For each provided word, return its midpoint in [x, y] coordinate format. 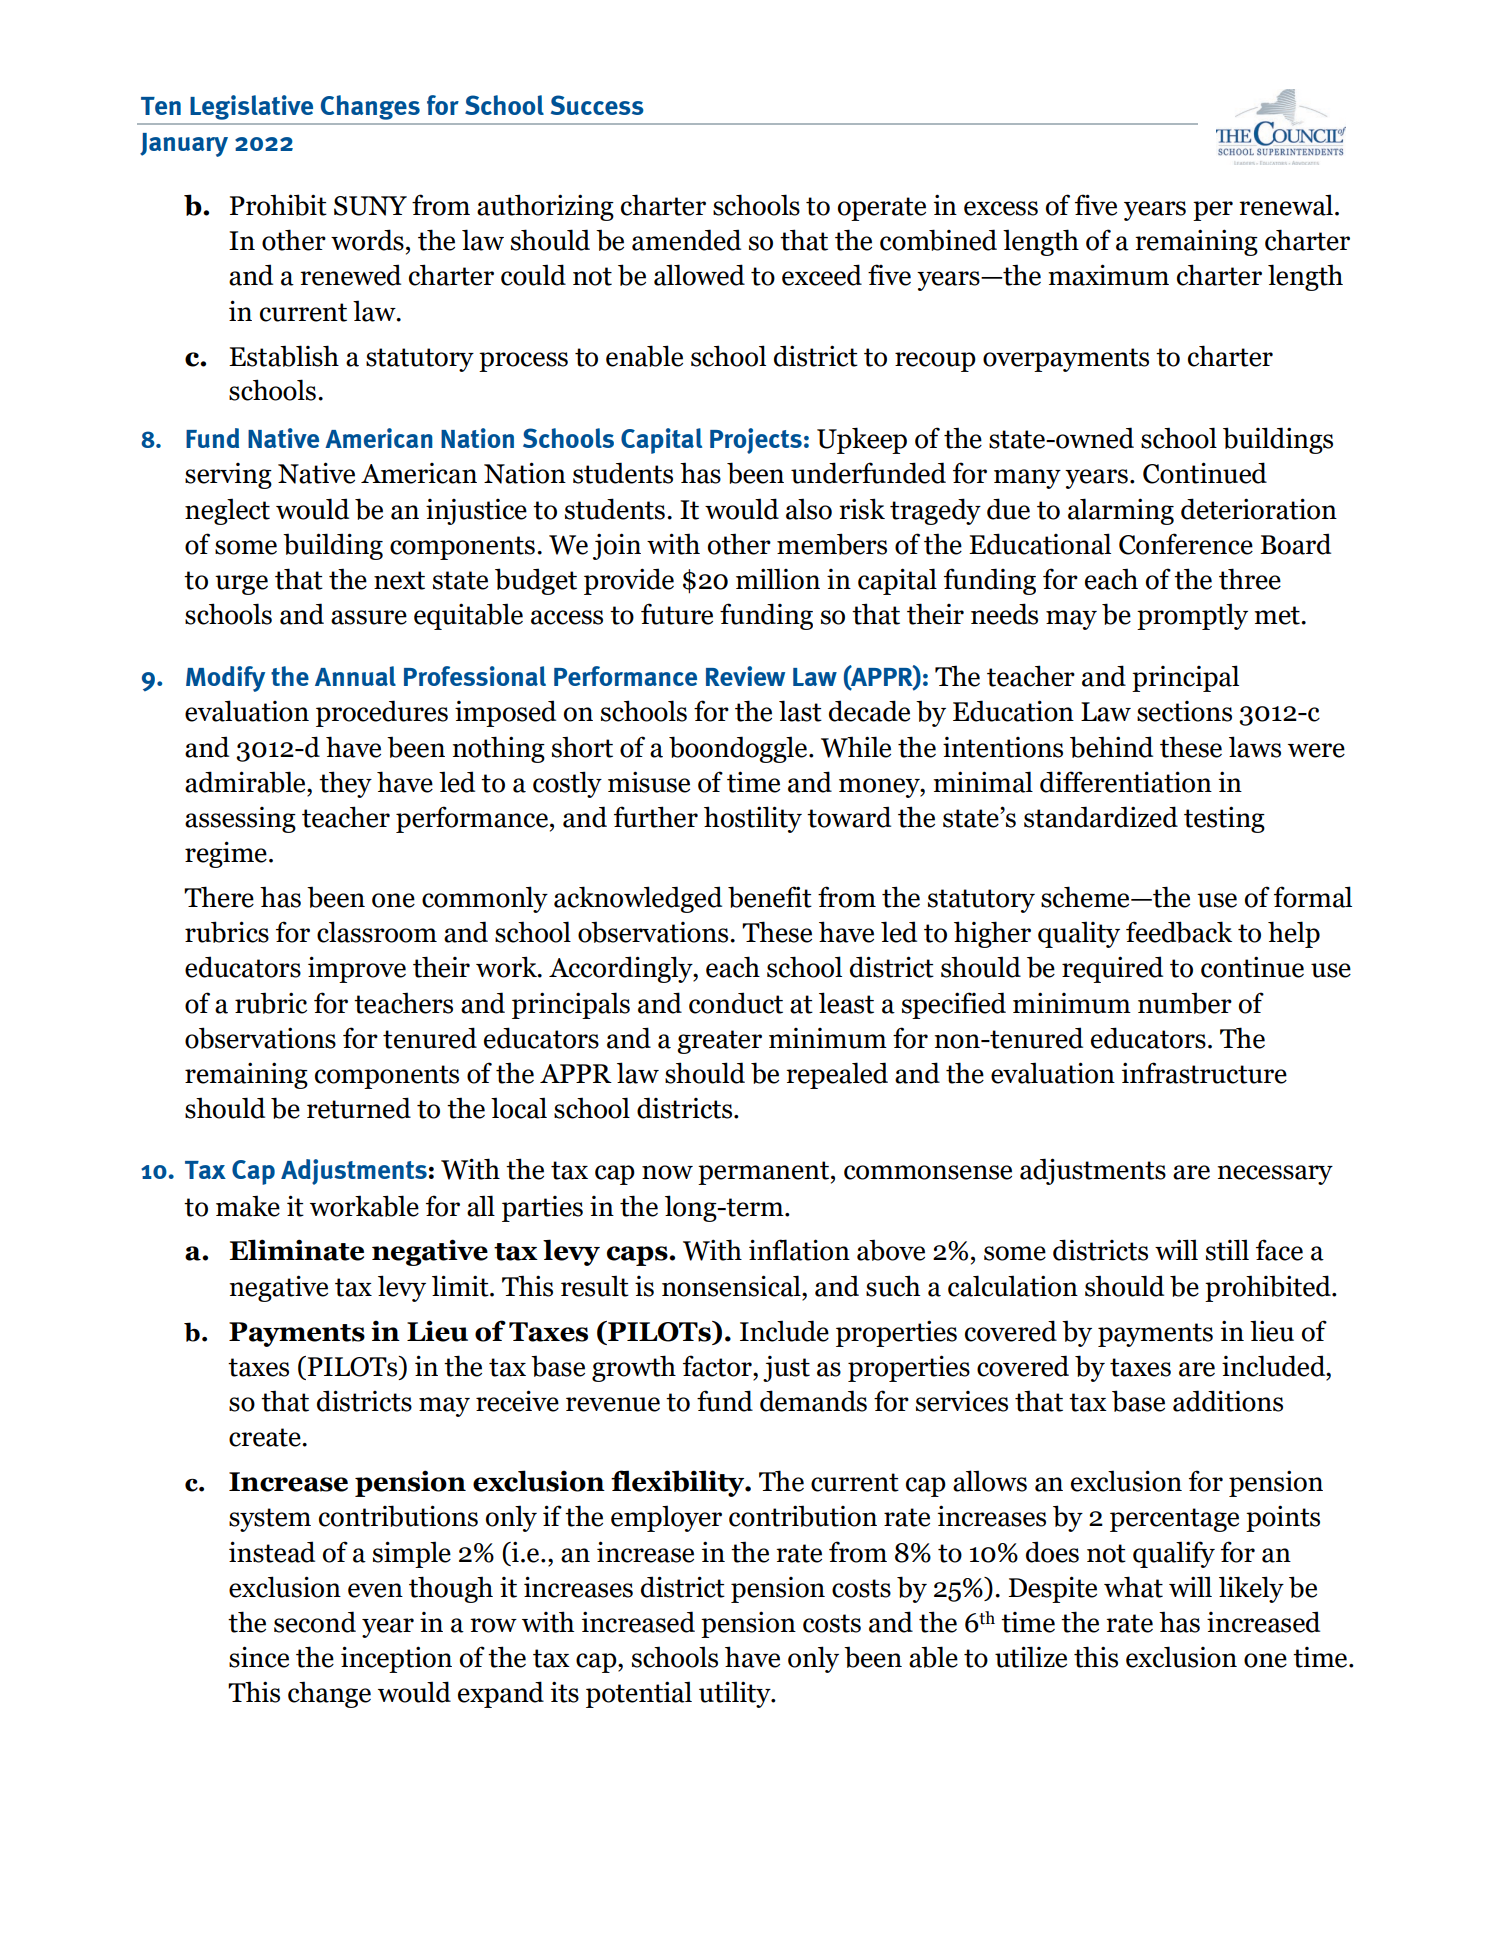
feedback [1179, 932]
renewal [1286, 205]
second [315, 1622]
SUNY [370, 206]
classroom [377, 932]
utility [736, 1694]
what [1133, 1587]
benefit [770, 897]
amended [686, 240]
